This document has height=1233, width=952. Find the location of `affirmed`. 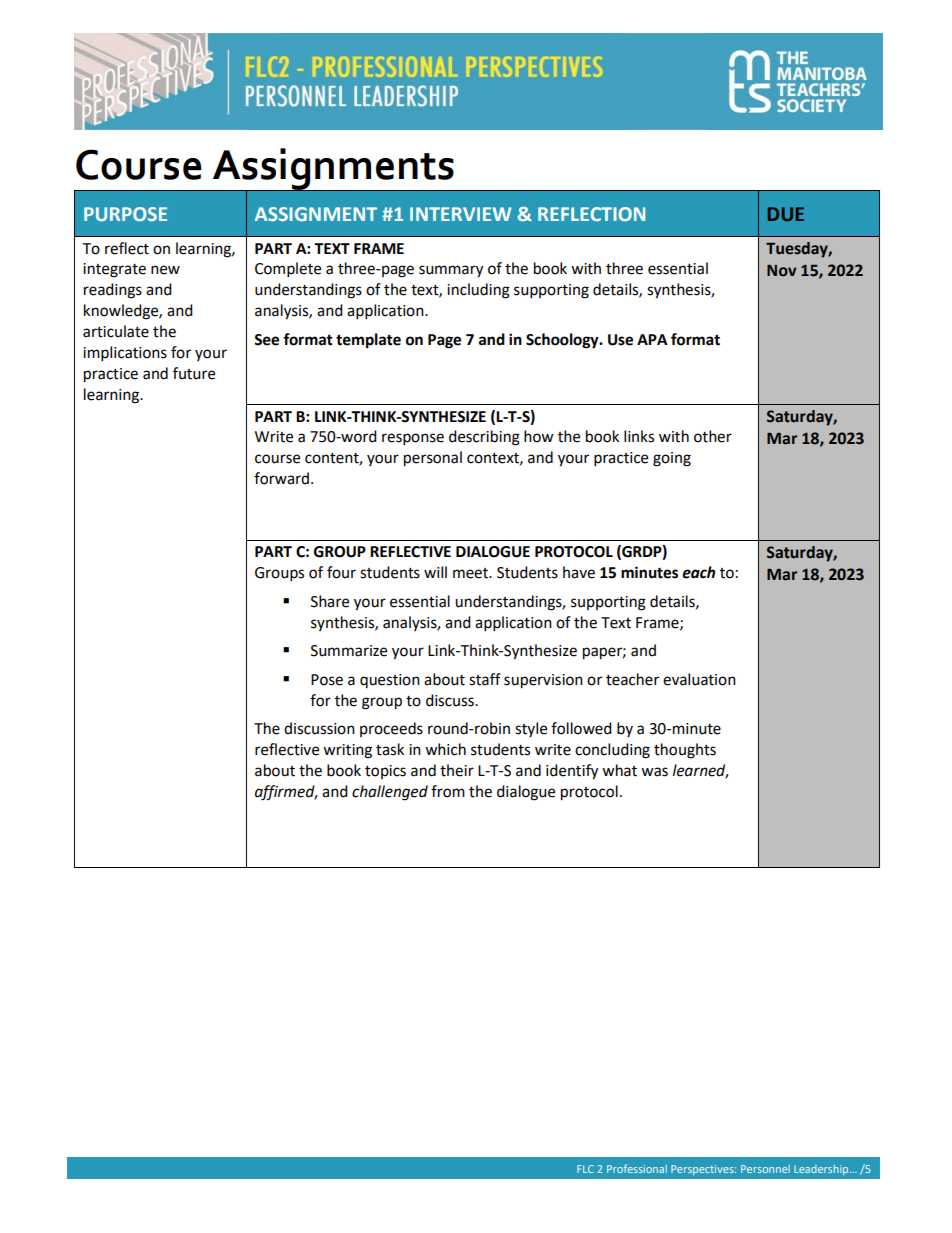

affirmed is located at coordinates (286, 793).
